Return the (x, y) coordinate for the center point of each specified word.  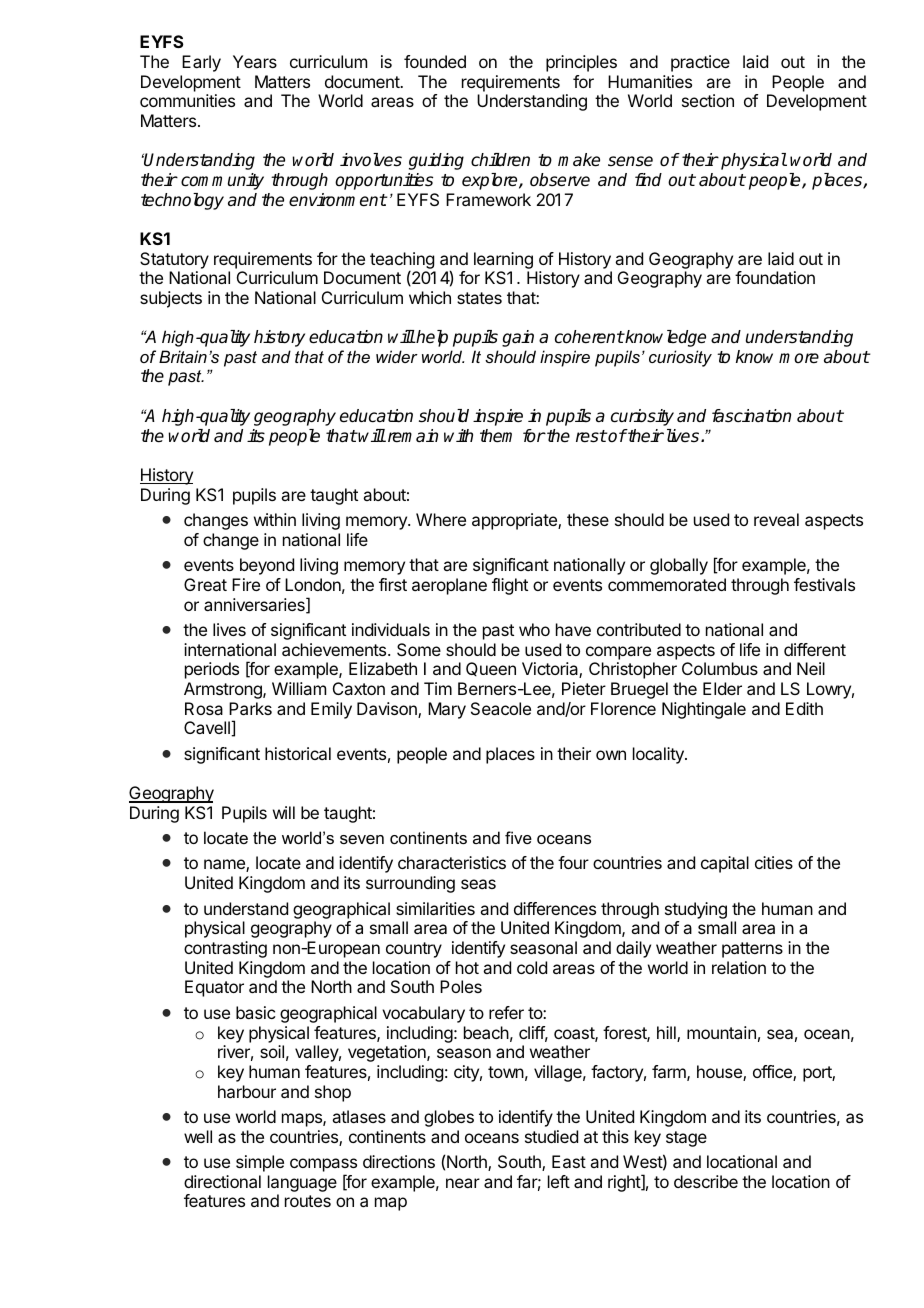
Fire (246, 584)
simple (260, 1163)
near (463, 1183)
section (708, 100)
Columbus (720, 668)
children (500, 160)
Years (255, 61)
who (534, 629)
